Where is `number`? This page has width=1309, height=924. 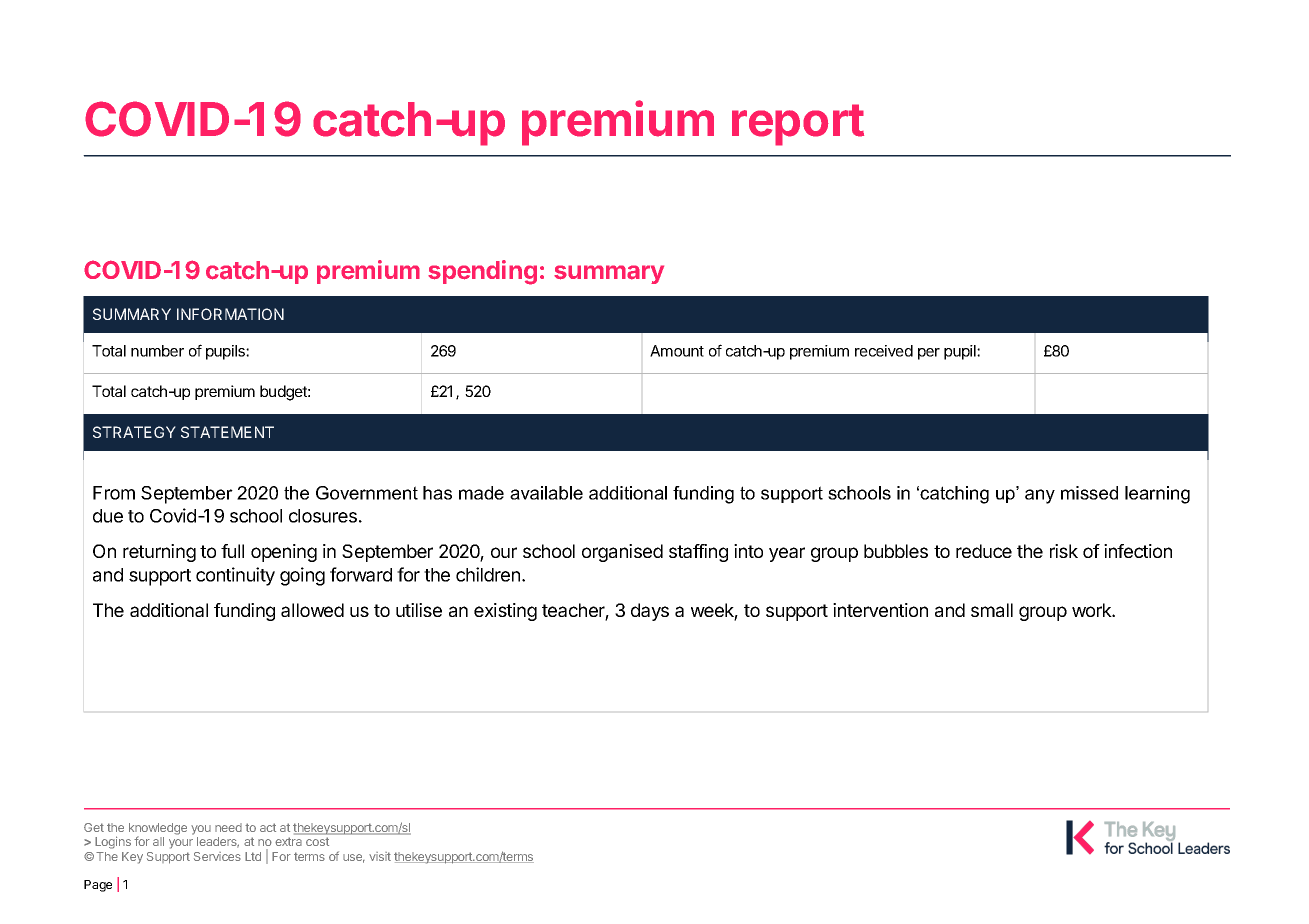 number is located at coordinates (157, 351).
